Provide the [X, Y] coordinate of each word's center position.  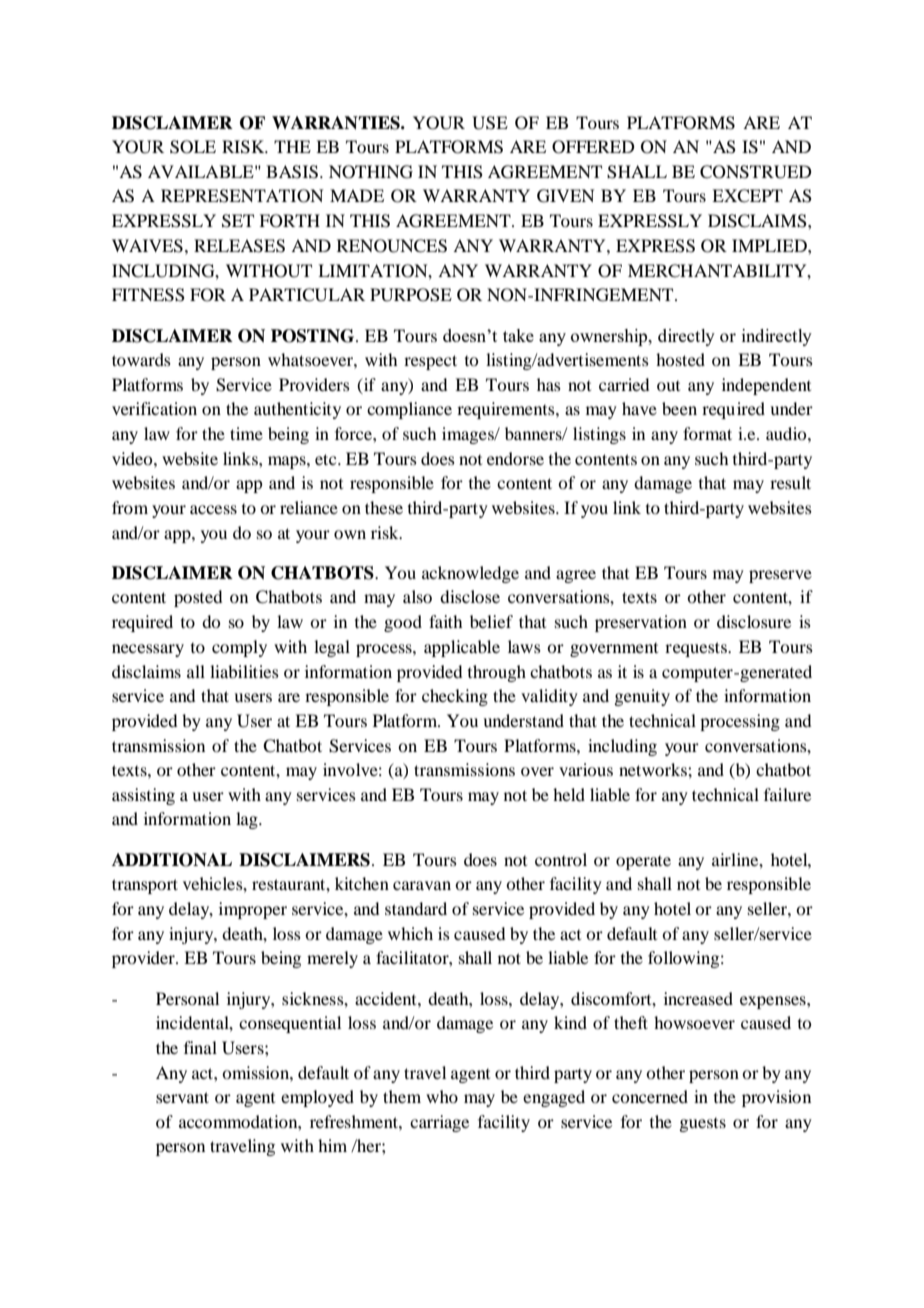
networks [654, 769]
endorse [515, 458]
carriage [439, 1123]
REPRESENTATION [242, 196]
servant [182, 1097]
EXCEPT [747, 196]
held [569, 794]
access [213, 509]
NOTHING [371, 172]
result [790, 482]
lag [248, 820]
